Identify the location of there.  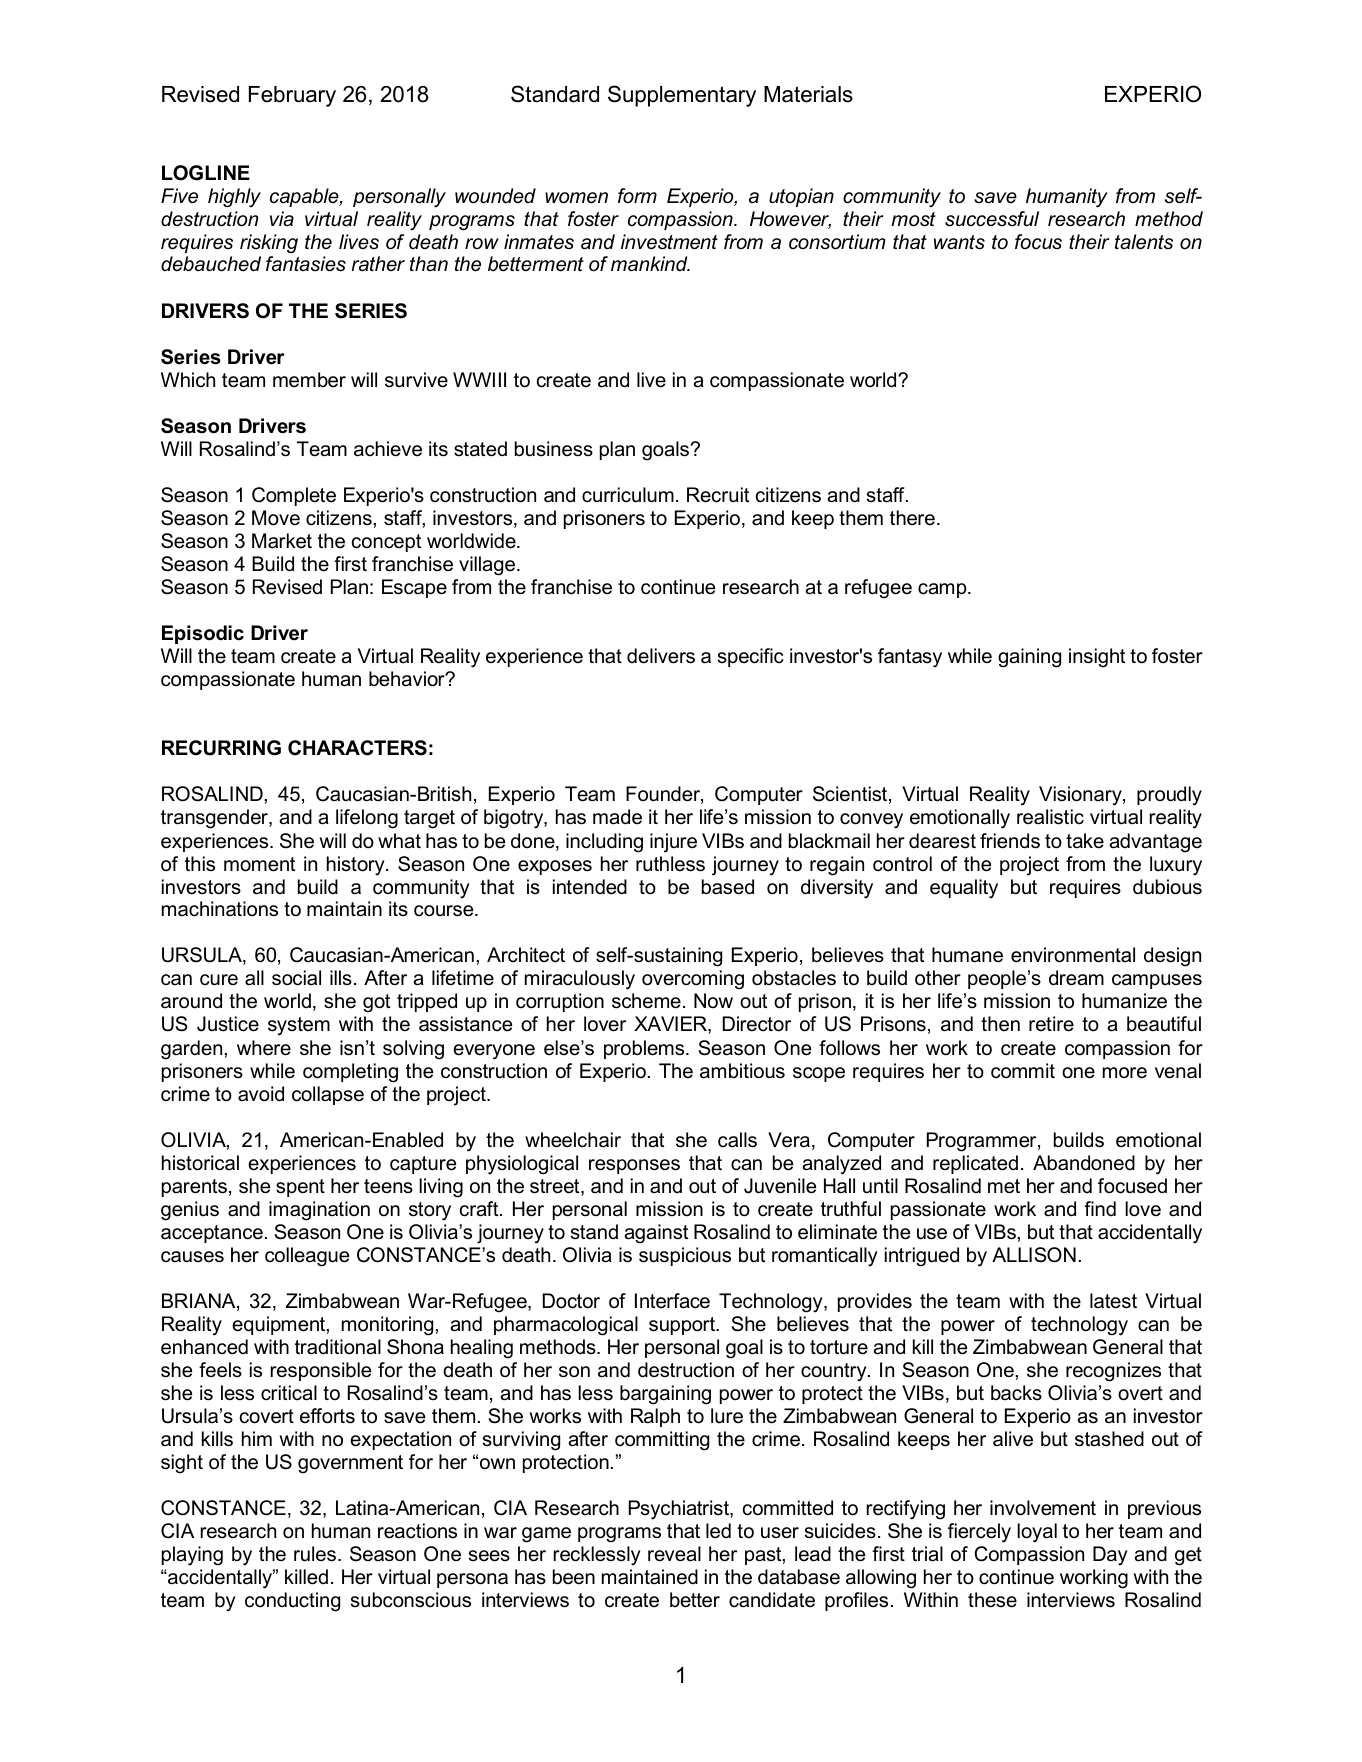
(912, 518).
